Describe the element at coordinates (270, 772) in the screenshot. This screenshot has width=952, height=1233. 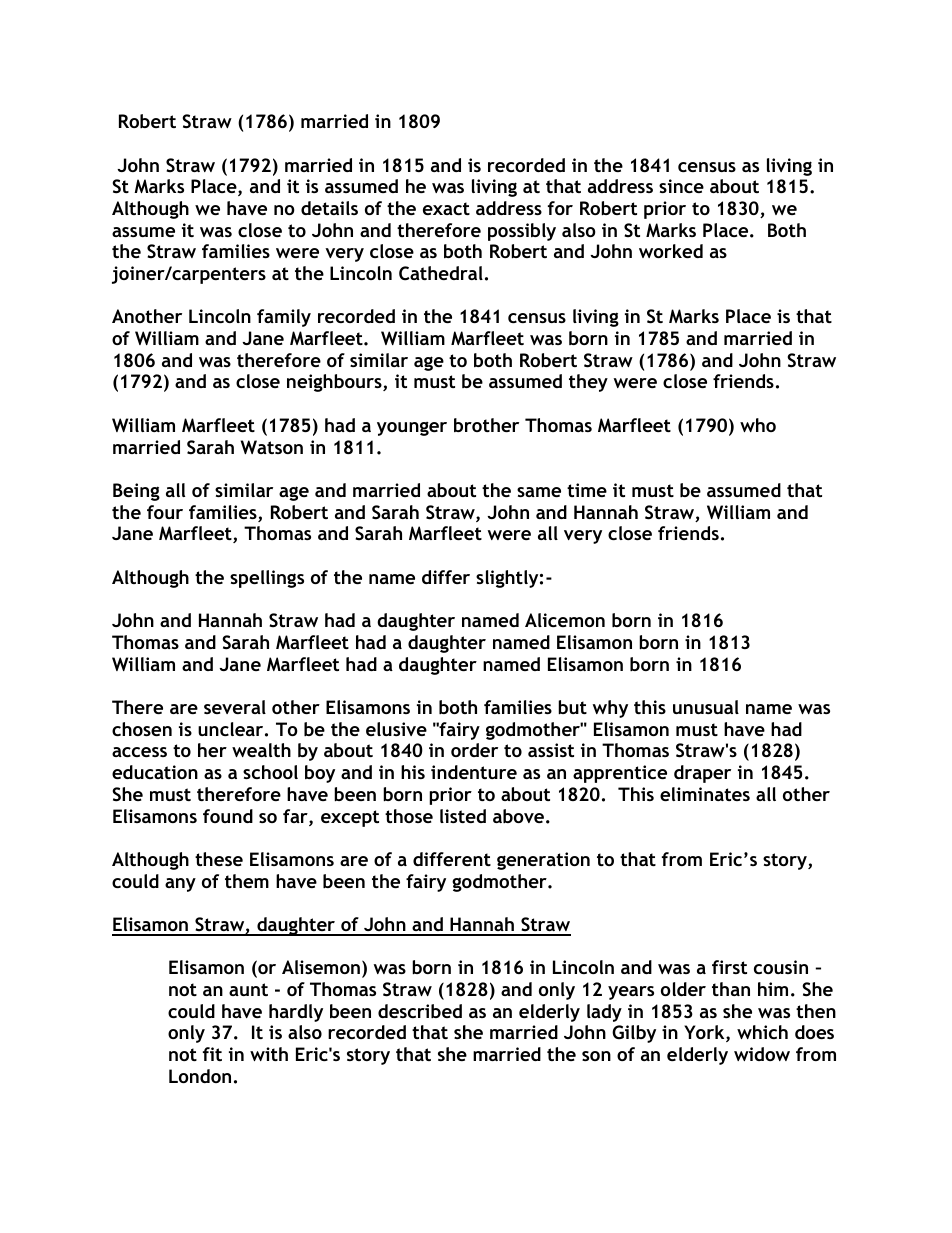
I see `school` at that location.
